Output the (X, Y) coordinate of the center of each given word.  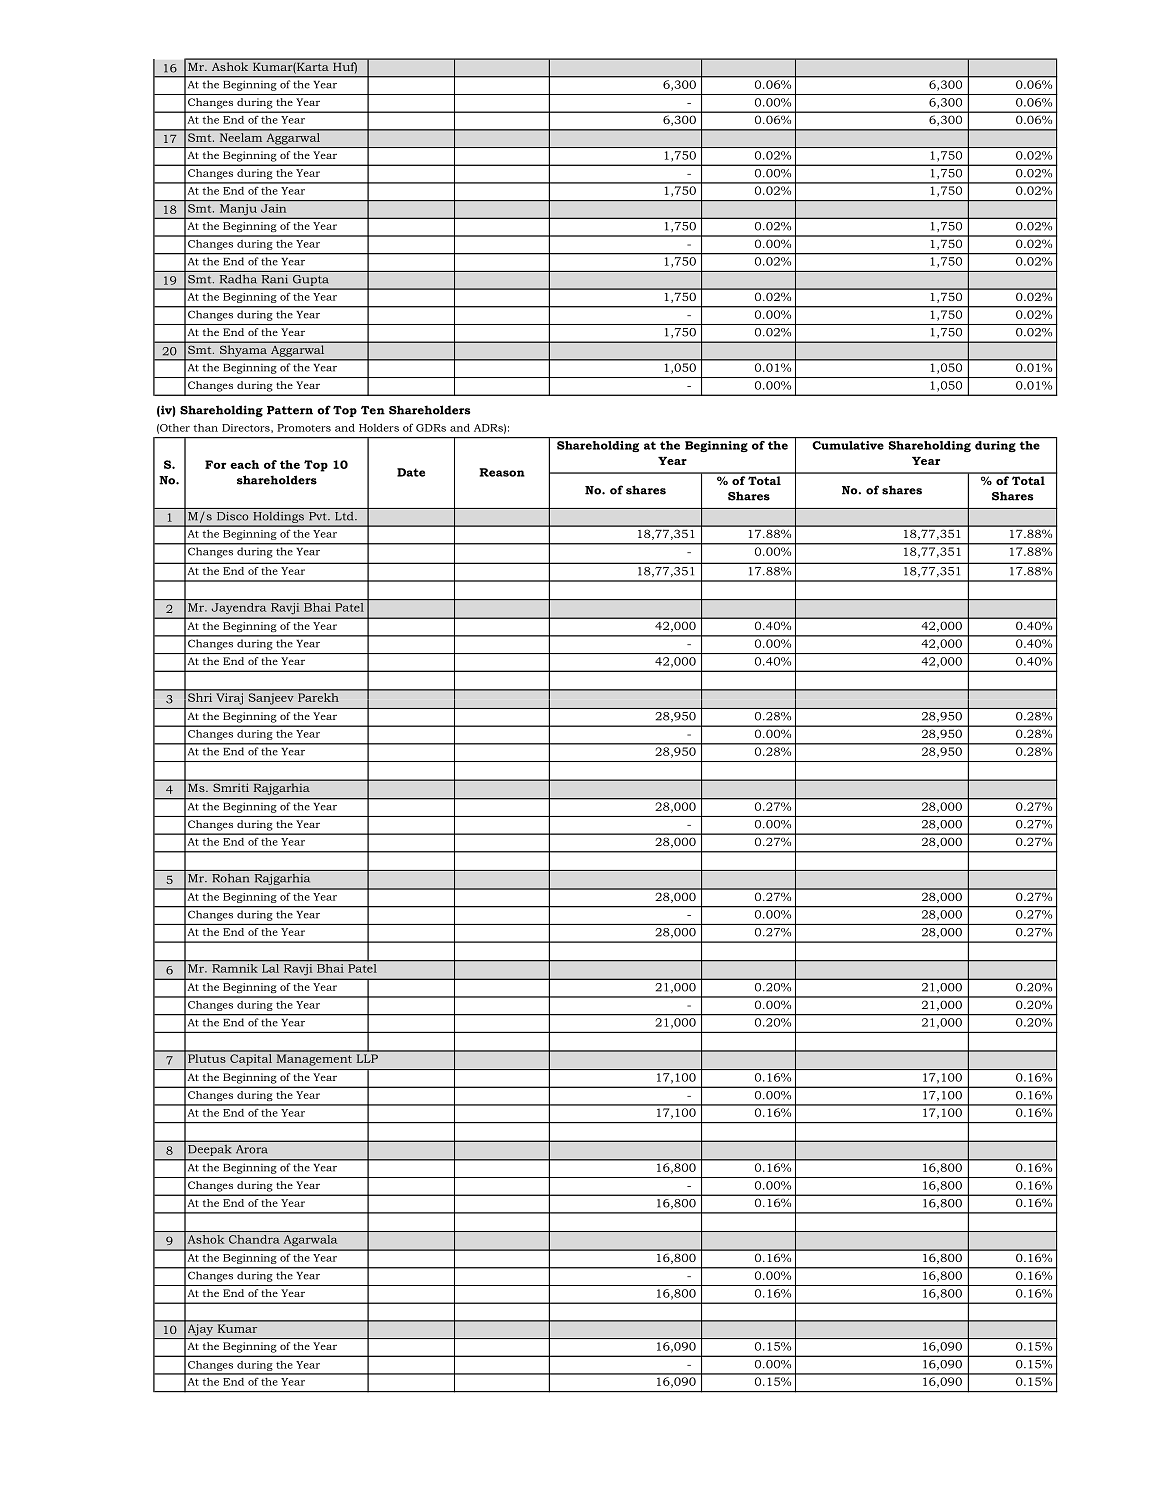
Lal (270, 968)
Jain (273, 208)
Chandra (254, 1239)
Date (411, 472)
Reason (502, 472)
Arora (251, 1149)
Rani (275, 279)
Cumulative (848, 444)
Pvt (319, 516)
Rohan (230, 878)
